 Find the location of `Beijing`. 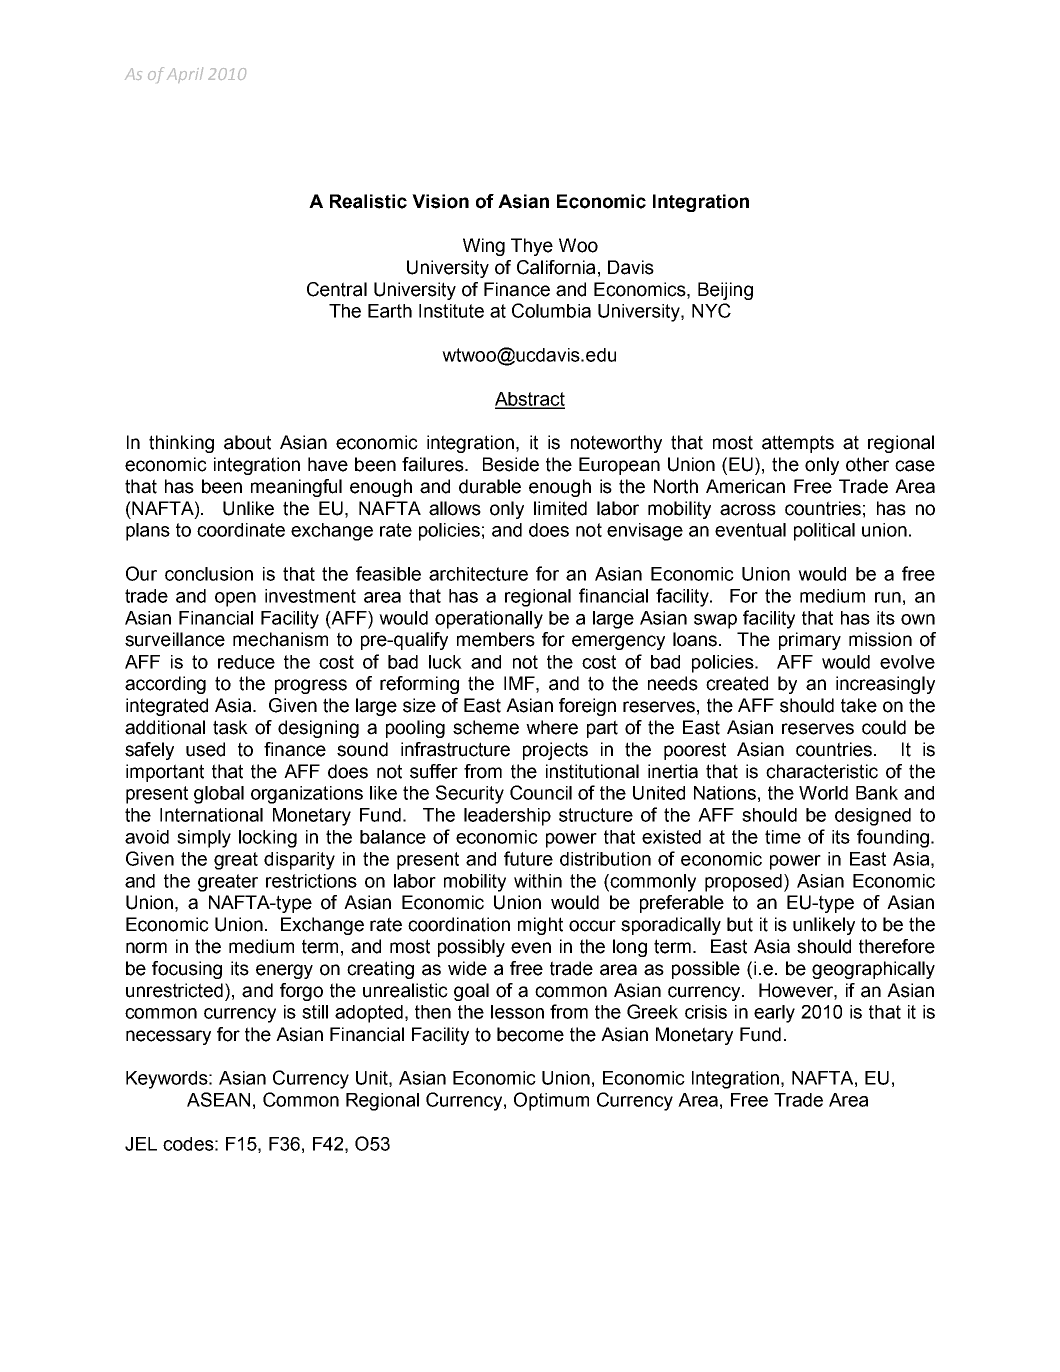

Beijing is located at coordinates (725, 291).
